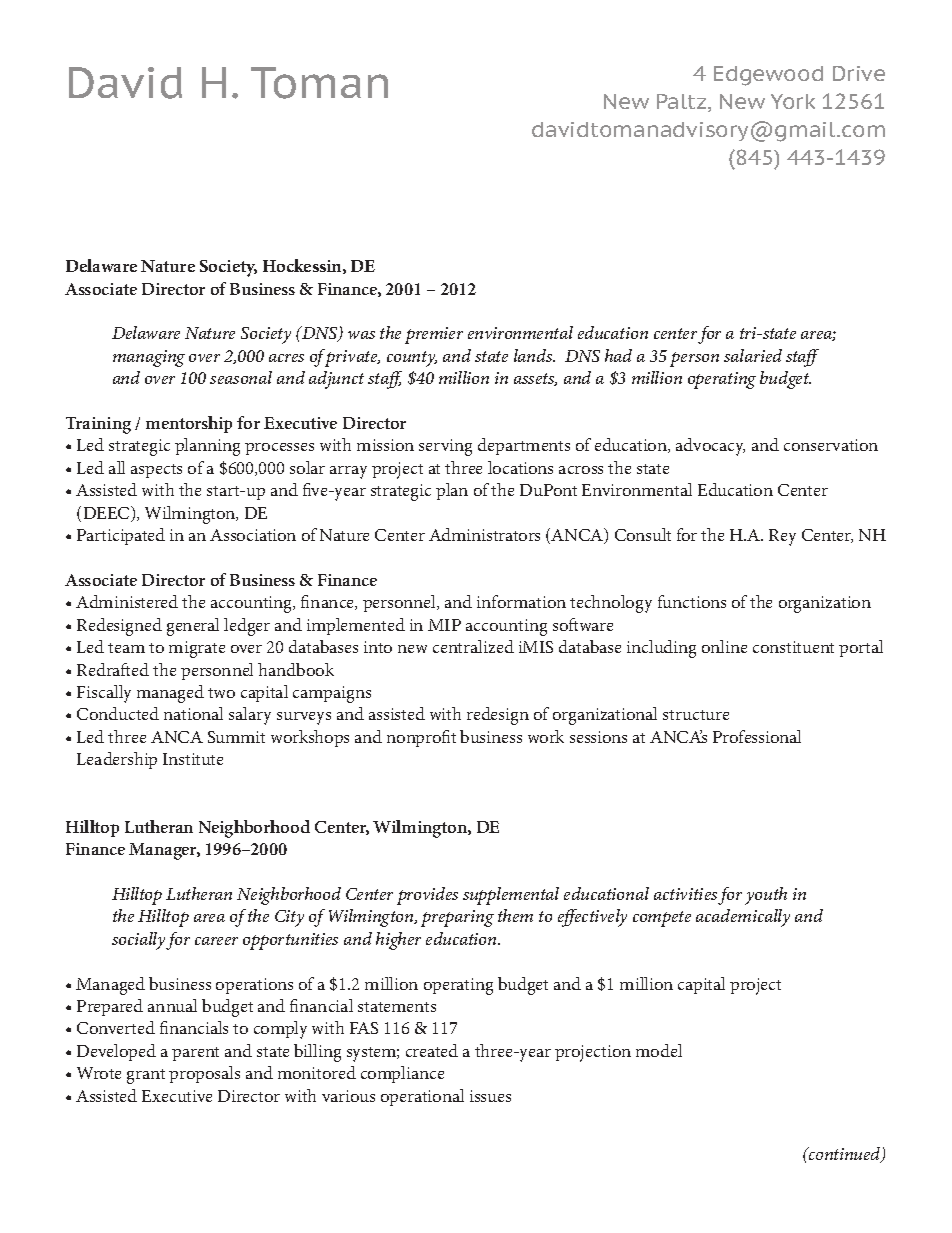 The width and height of the screenshot is (952, 1233). I want to click on proposals, so click(204, 1074).
